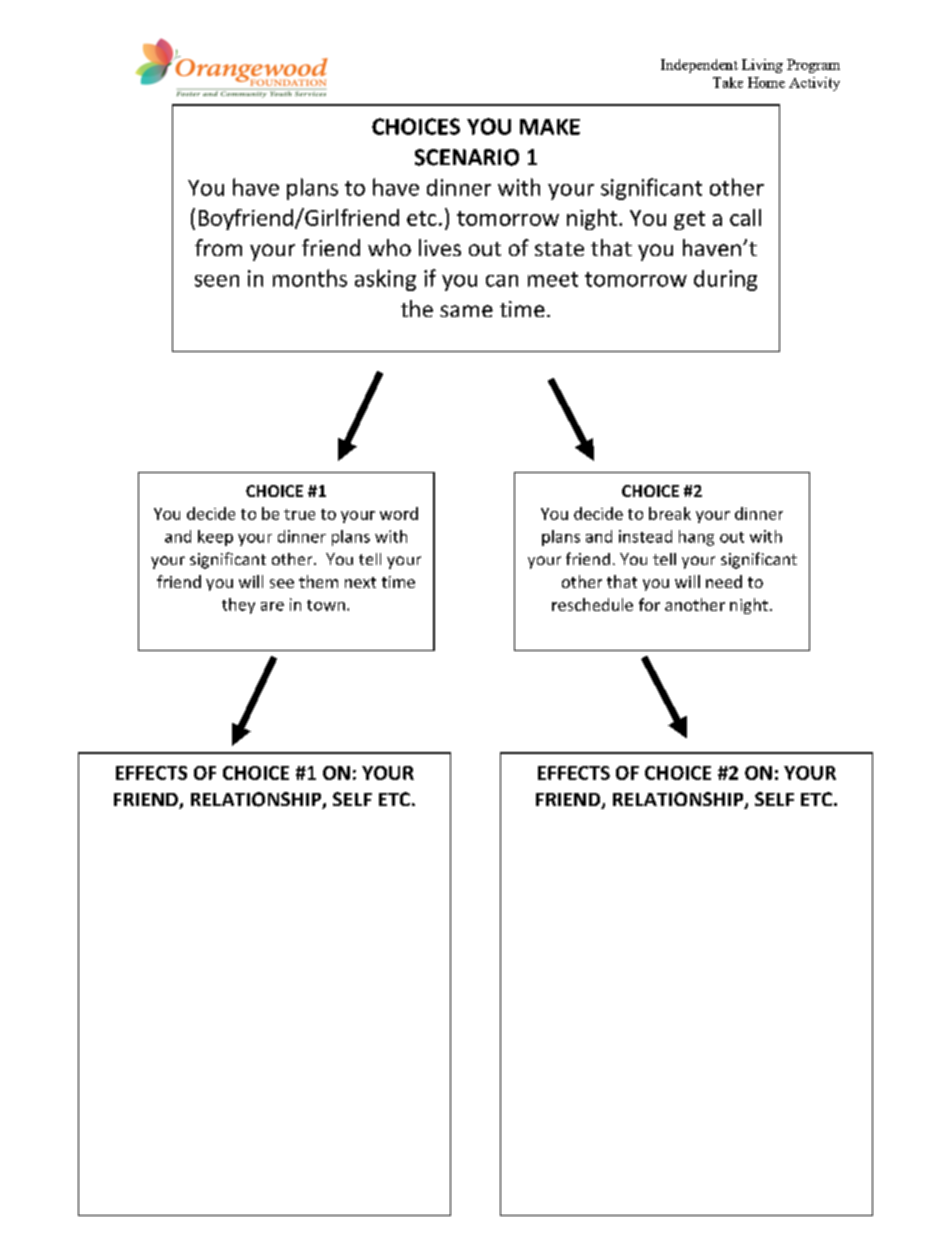 Image resolution: width=952 pixels, height=1233 pixels. What do you see at coordinates (399, 513) in the image?
I see `word` at bounding box center [399, 513].
